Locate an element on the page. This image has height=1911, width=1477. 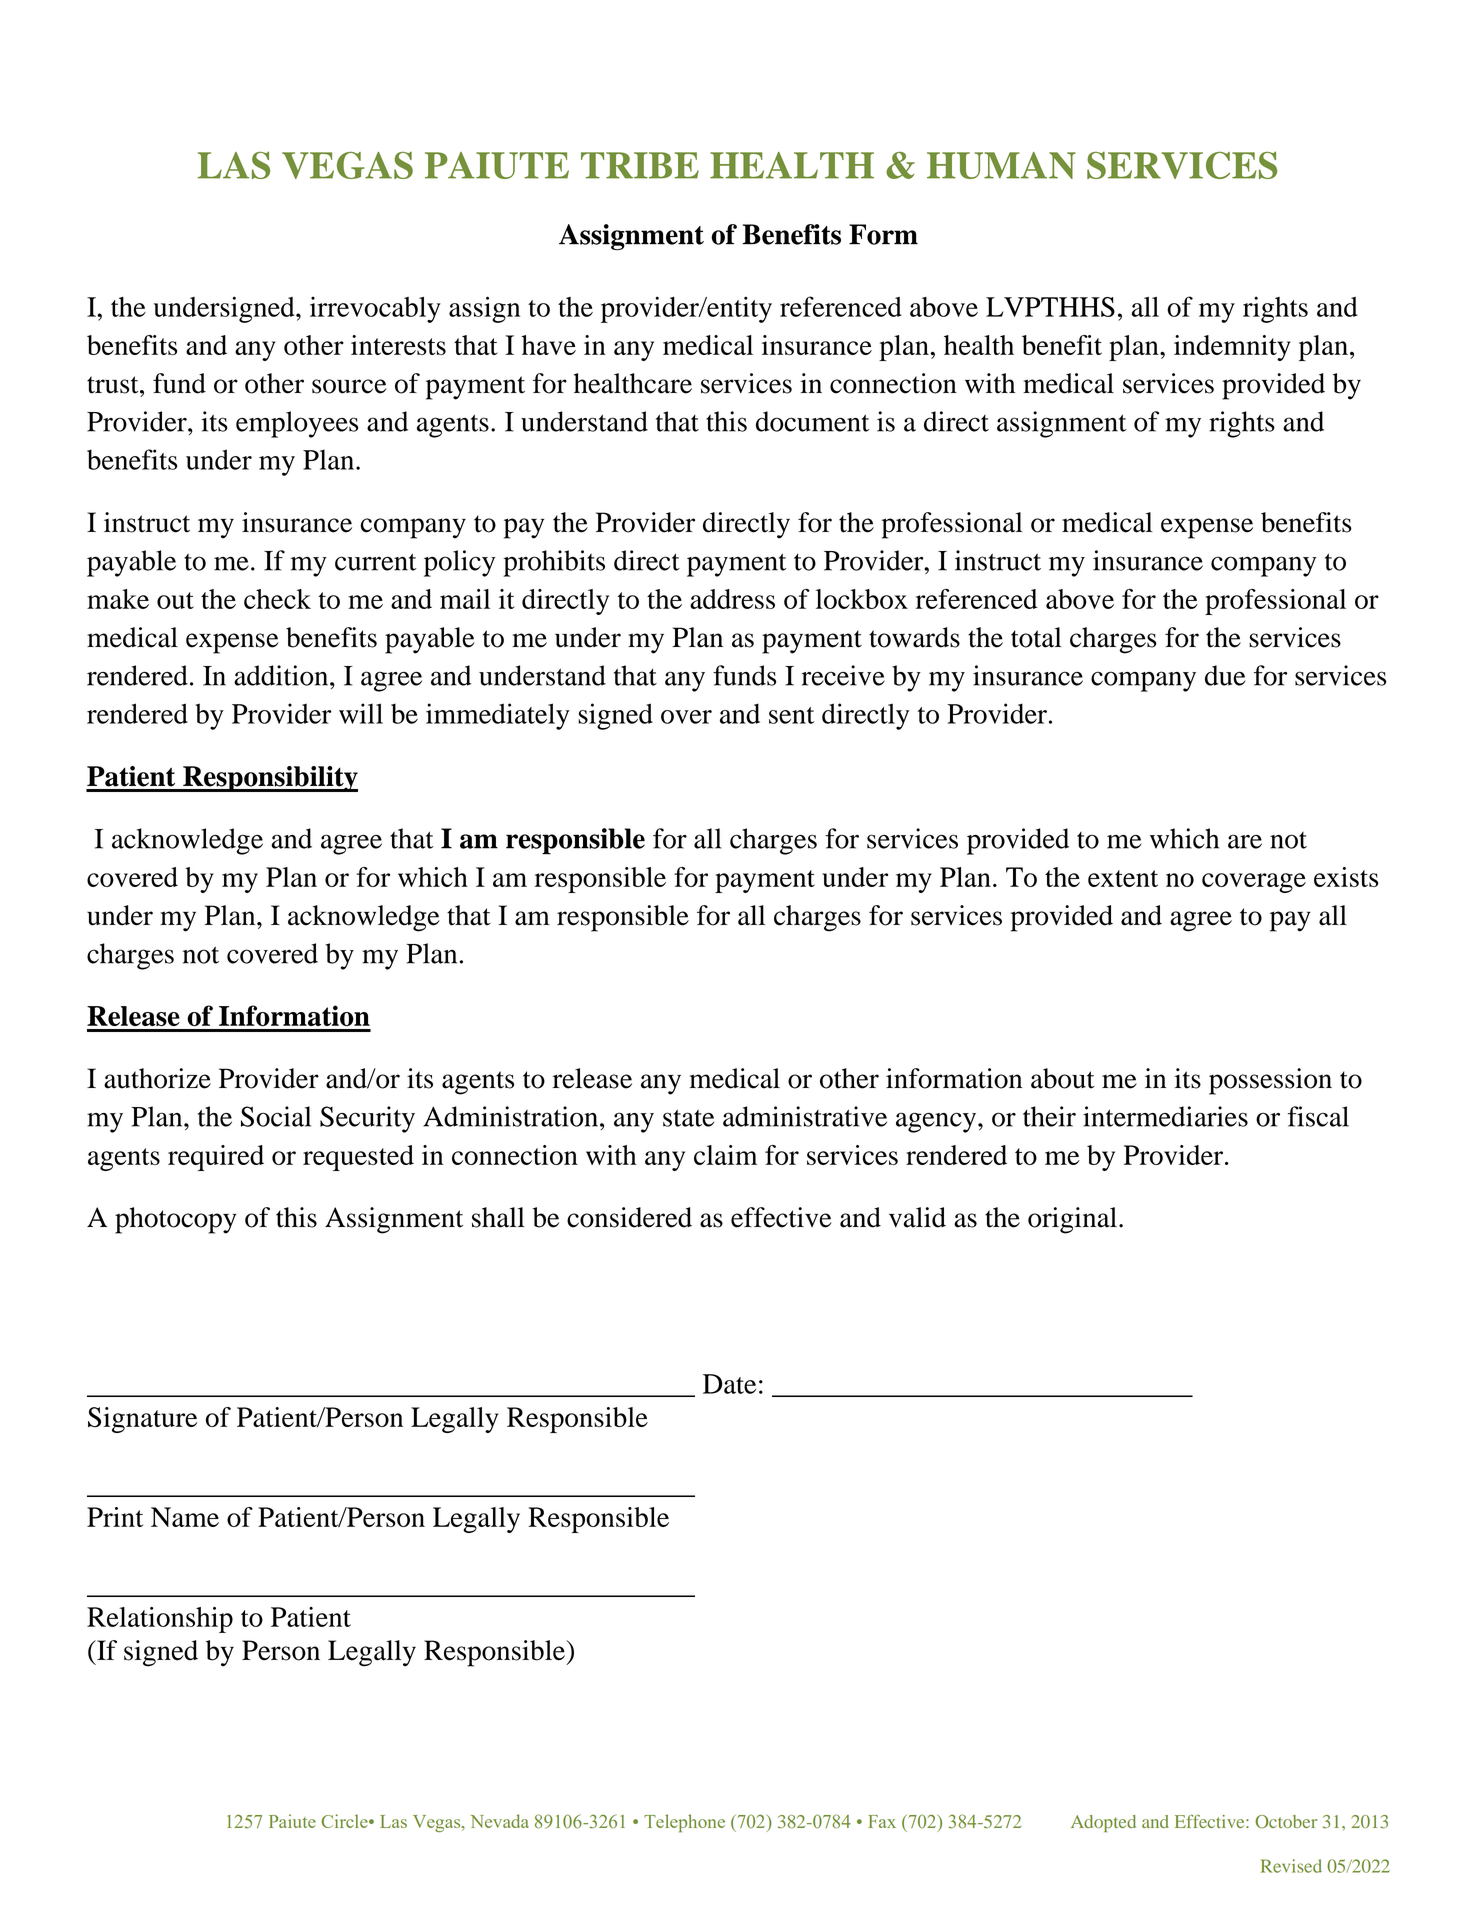
sent is located at coordinates (791, 715).
